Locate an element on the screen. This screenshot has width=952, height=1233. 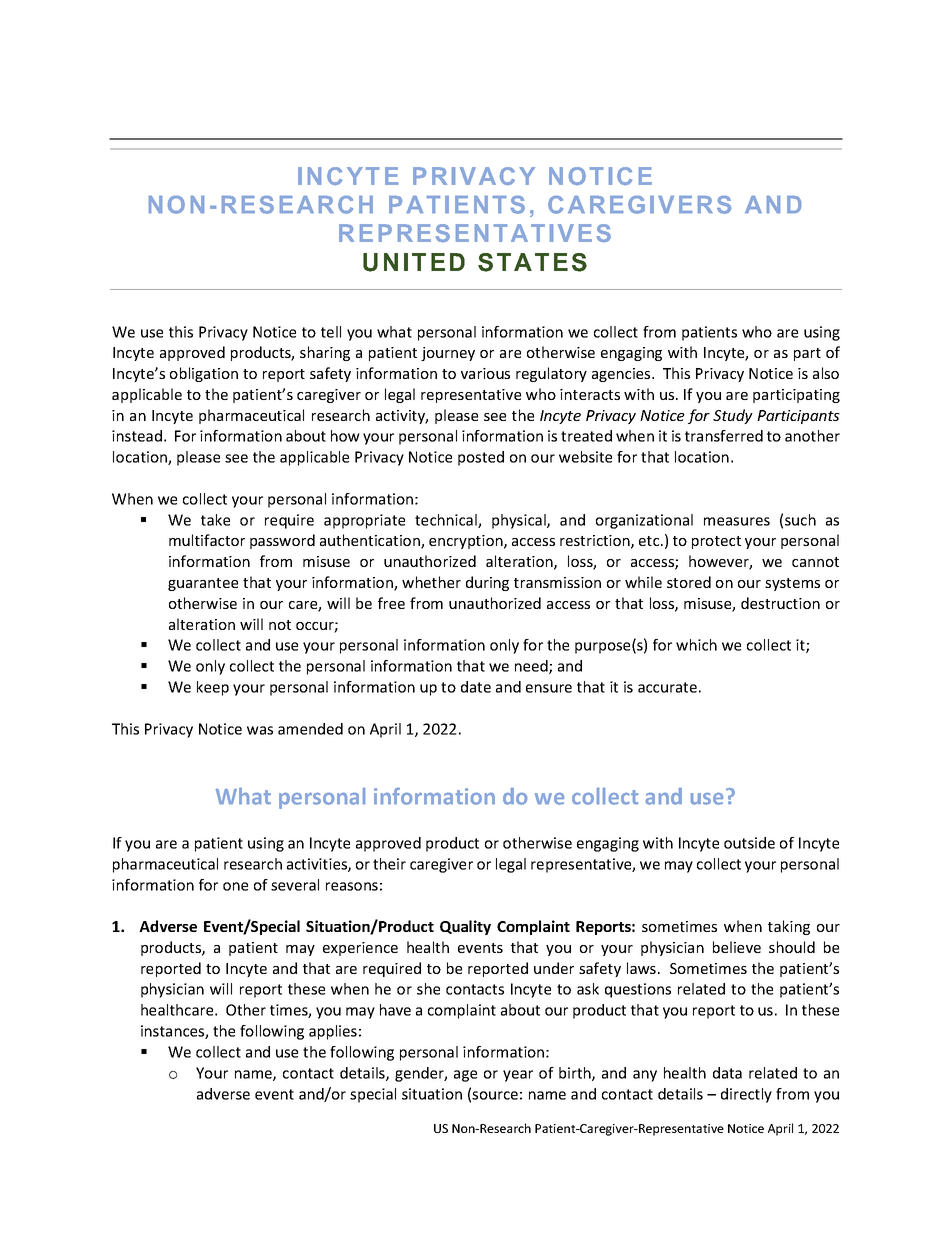
accurate is located at coordinates (667, 687).
